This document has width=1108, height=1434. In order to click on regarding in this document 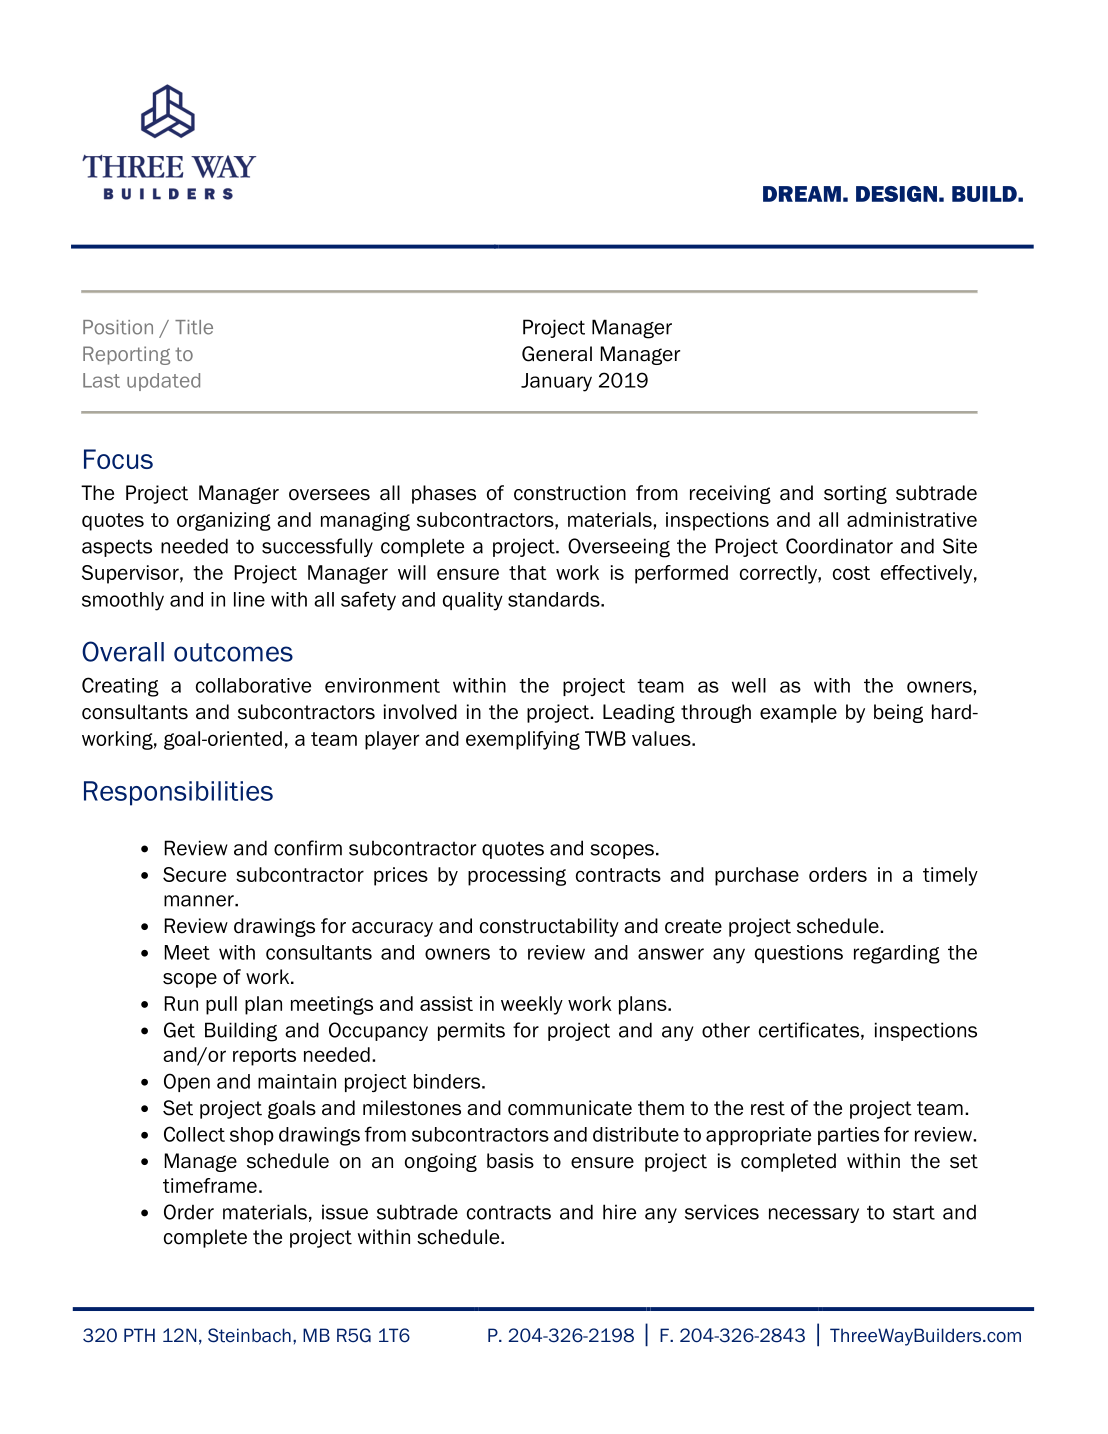, I will do `click(897, 954)`.
